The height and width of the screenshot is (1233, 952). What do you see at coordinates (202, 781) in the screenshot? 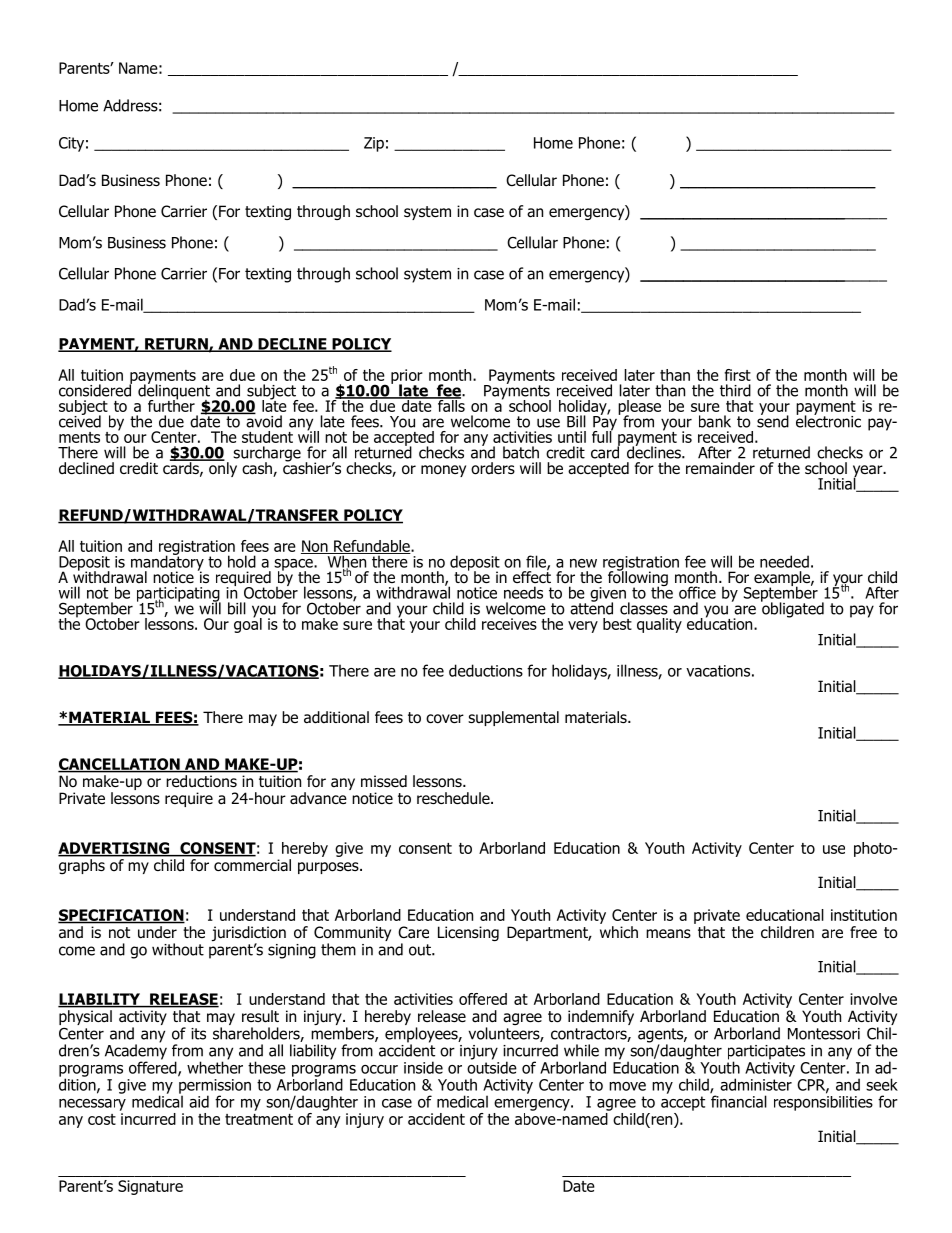
I see `reductions` at bounding box center [202, 781].
